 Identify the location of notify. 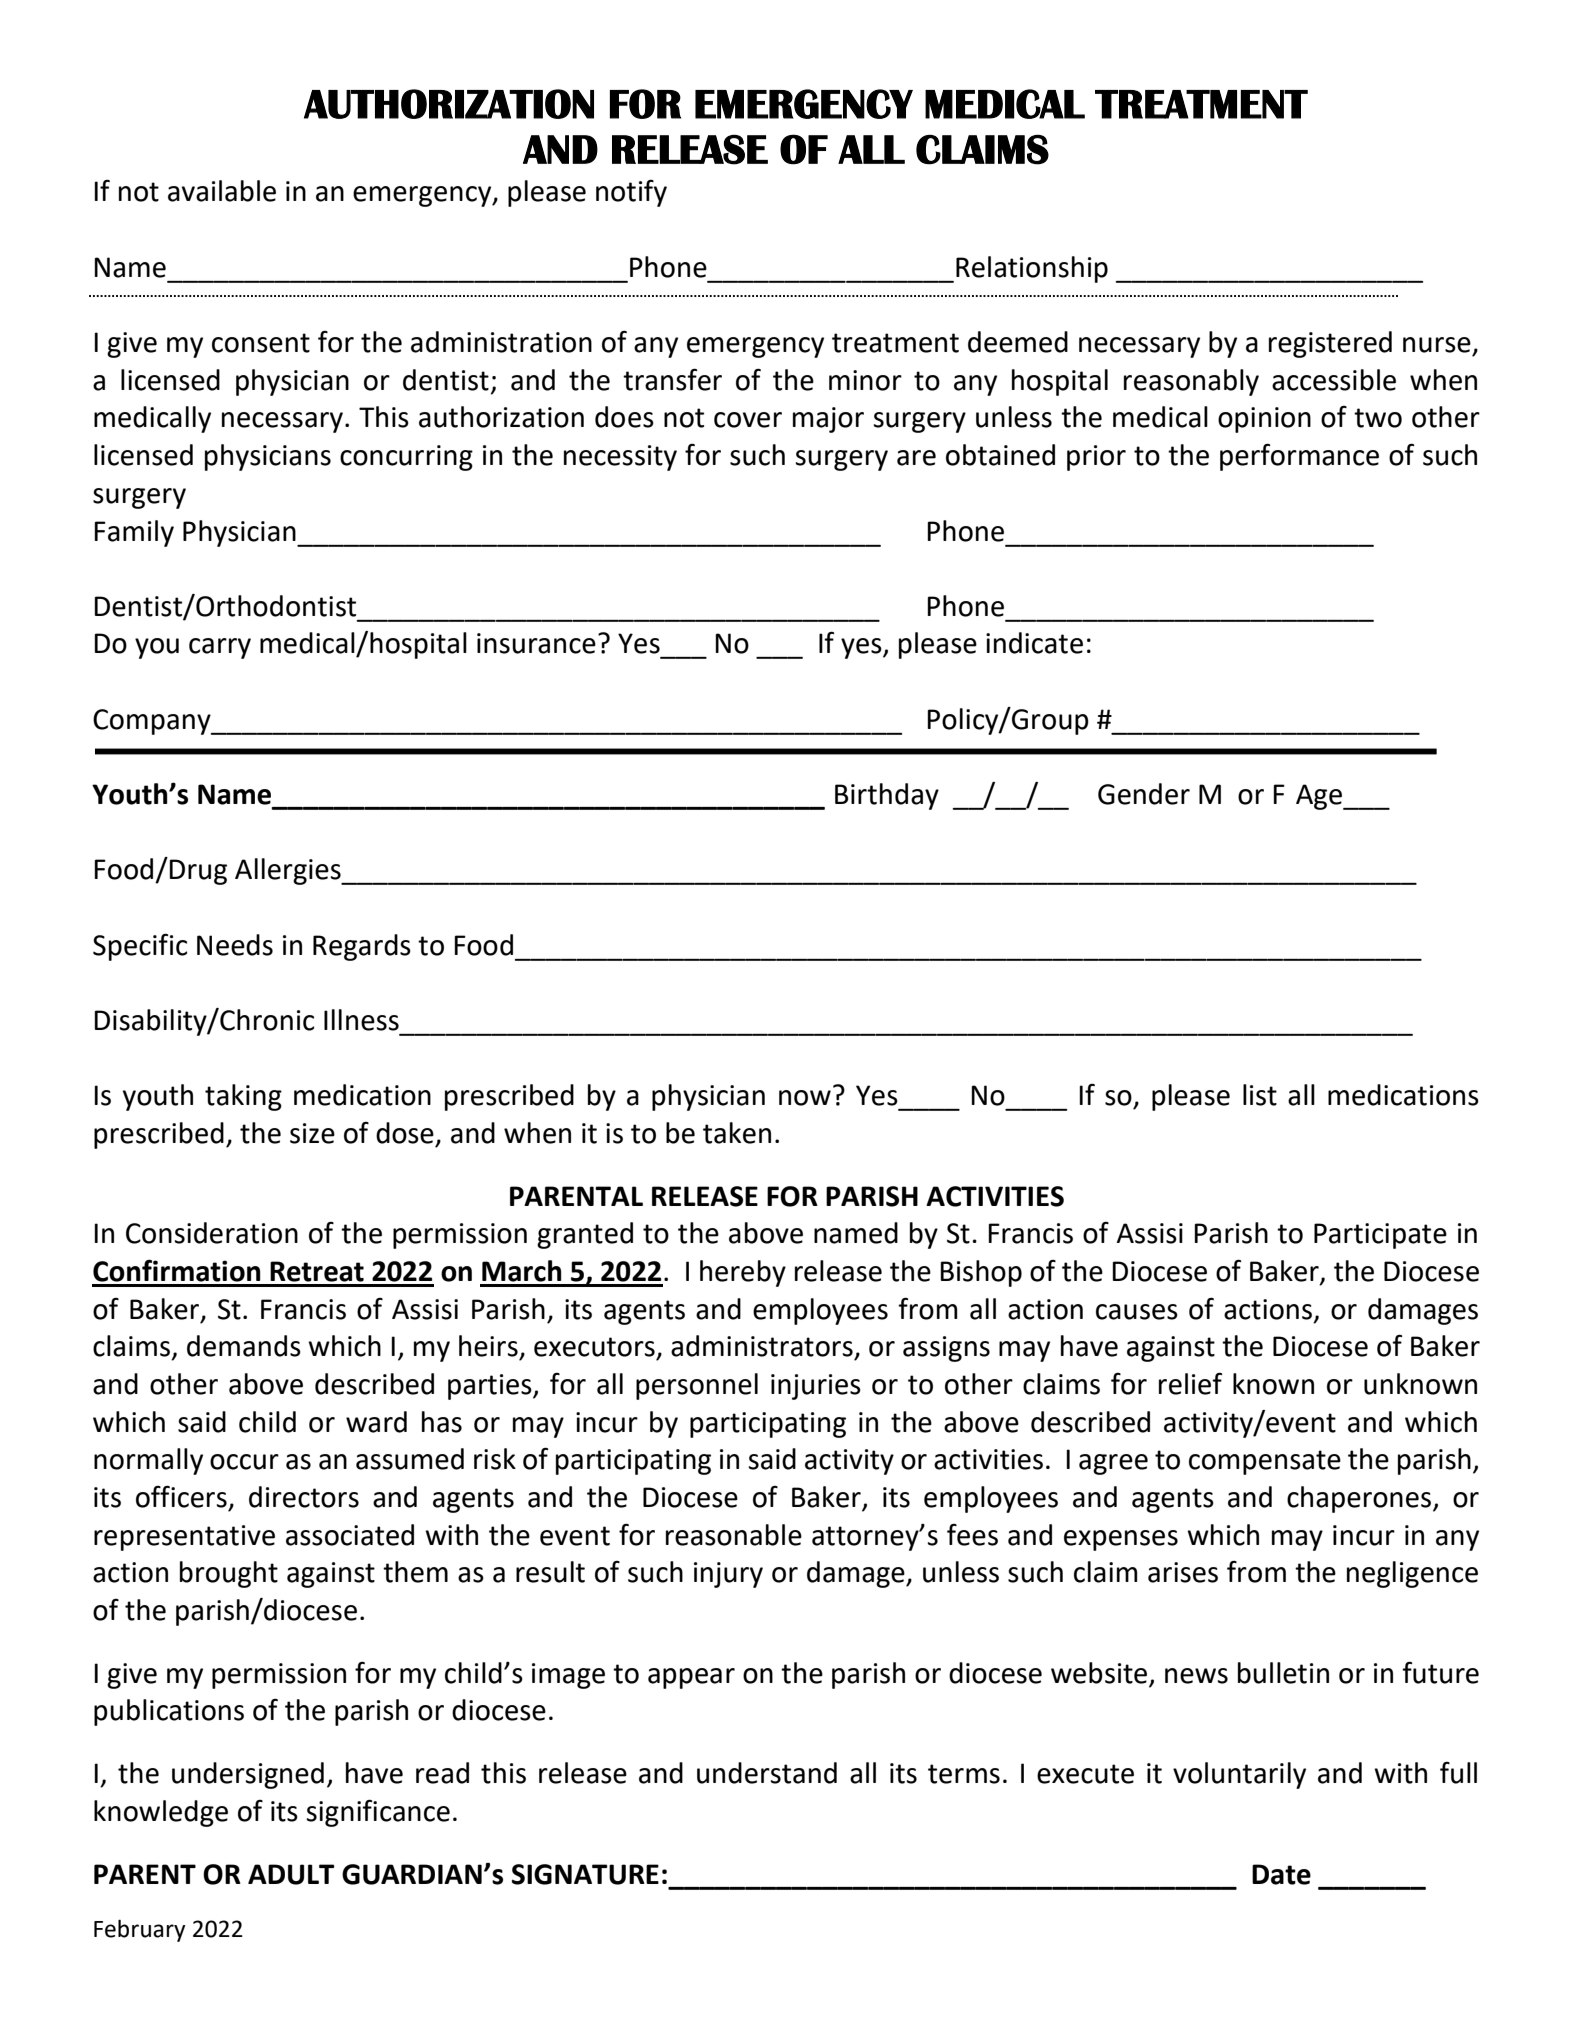
(631, 193).
